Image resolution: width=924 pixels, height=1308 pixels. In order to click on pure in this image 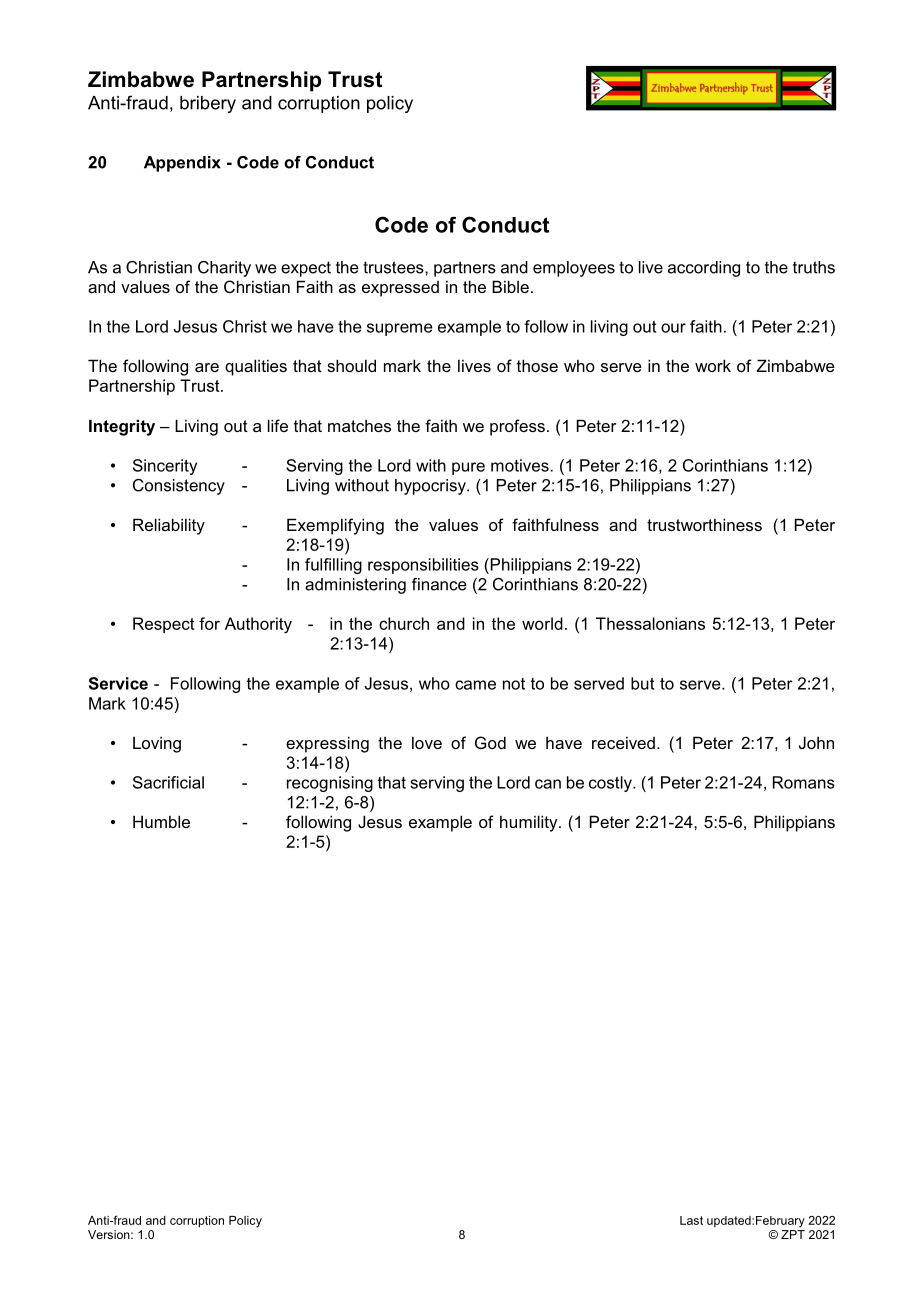, I will do `click(468, 468)`.
